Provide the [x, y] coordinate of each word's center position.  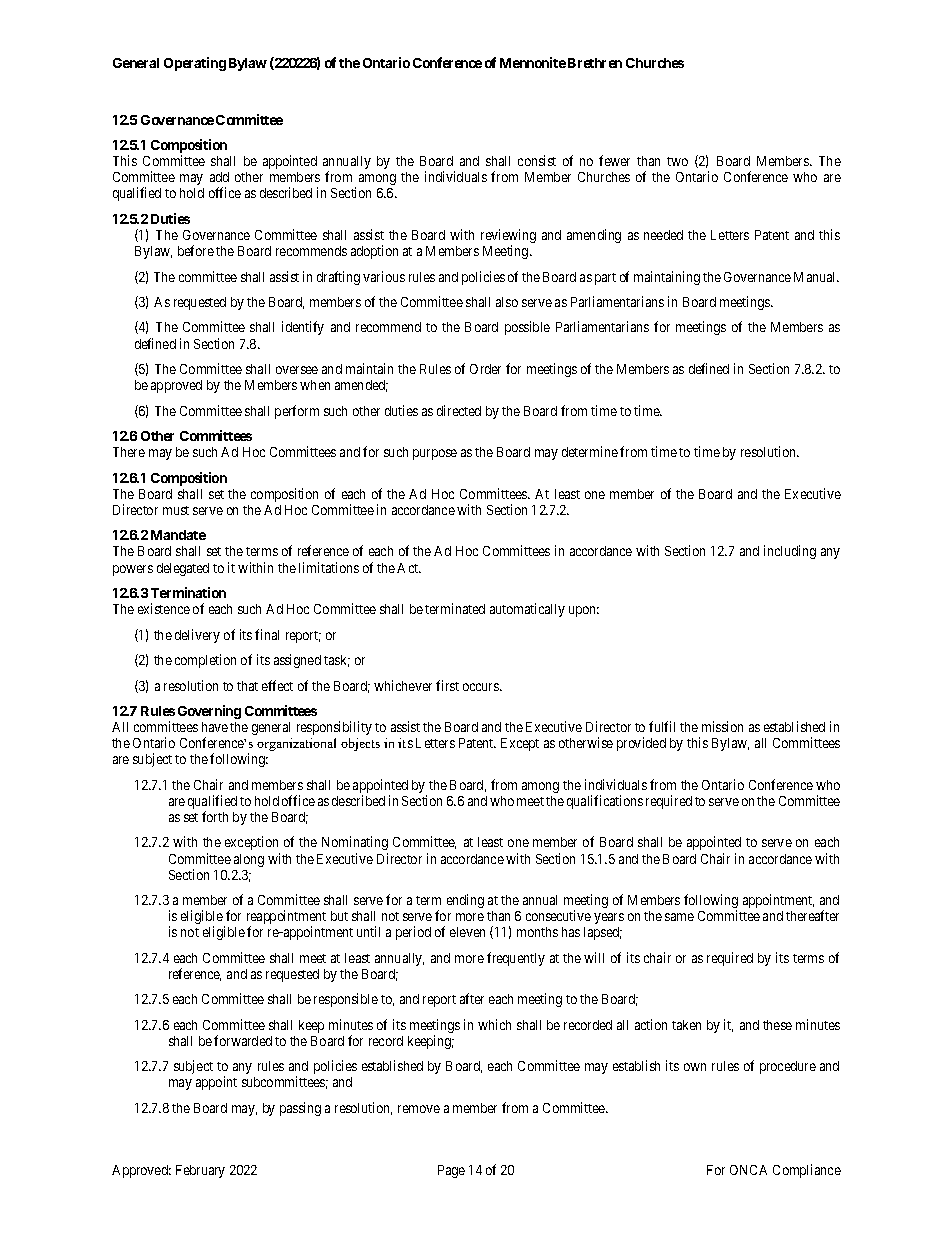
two [677, 161]
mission [722, 726]
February [200, 1171]
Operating [195, 64]
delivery [197, 636]
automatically [527, 610]
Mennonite [533, 62]
